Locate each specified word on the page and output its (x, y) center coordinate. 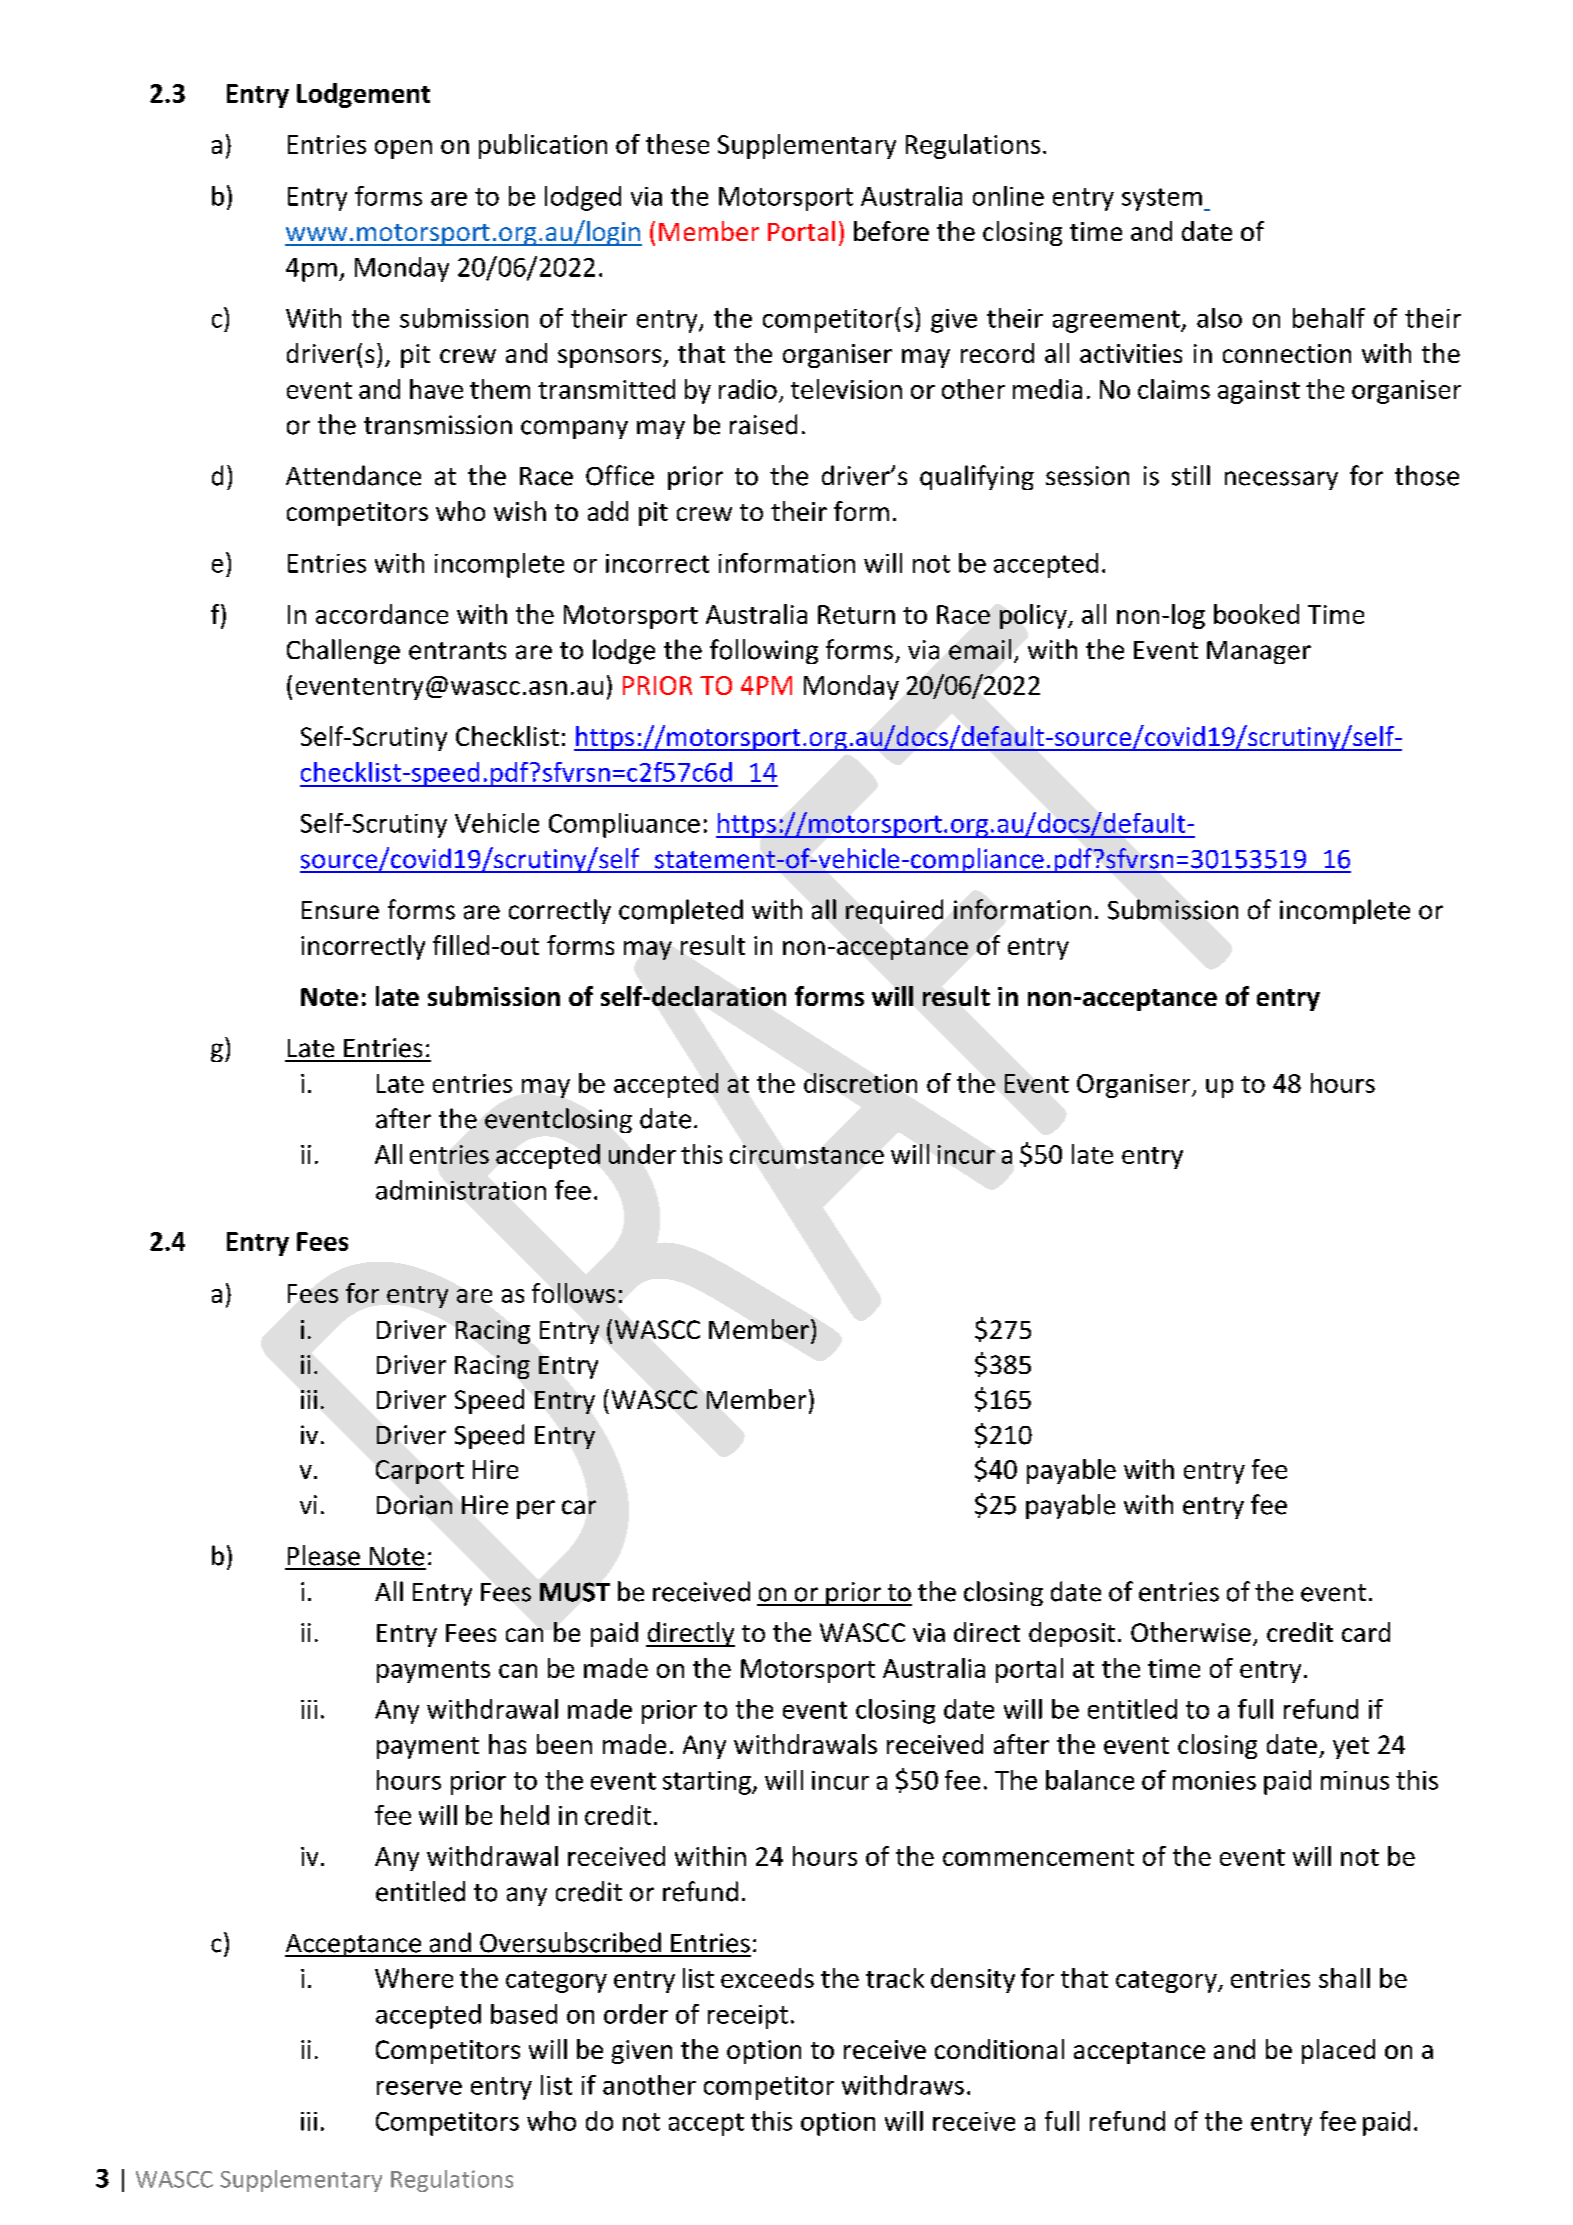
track (895, 1978)
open (403, 149)
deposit (1072, 1634)
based (524, 2014)
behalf (1329, 318)
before (891, 231)
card (1366, 1632)
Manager (1259, 652)
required (894, 911)
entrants (457, 651)
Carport (420, 1472)
